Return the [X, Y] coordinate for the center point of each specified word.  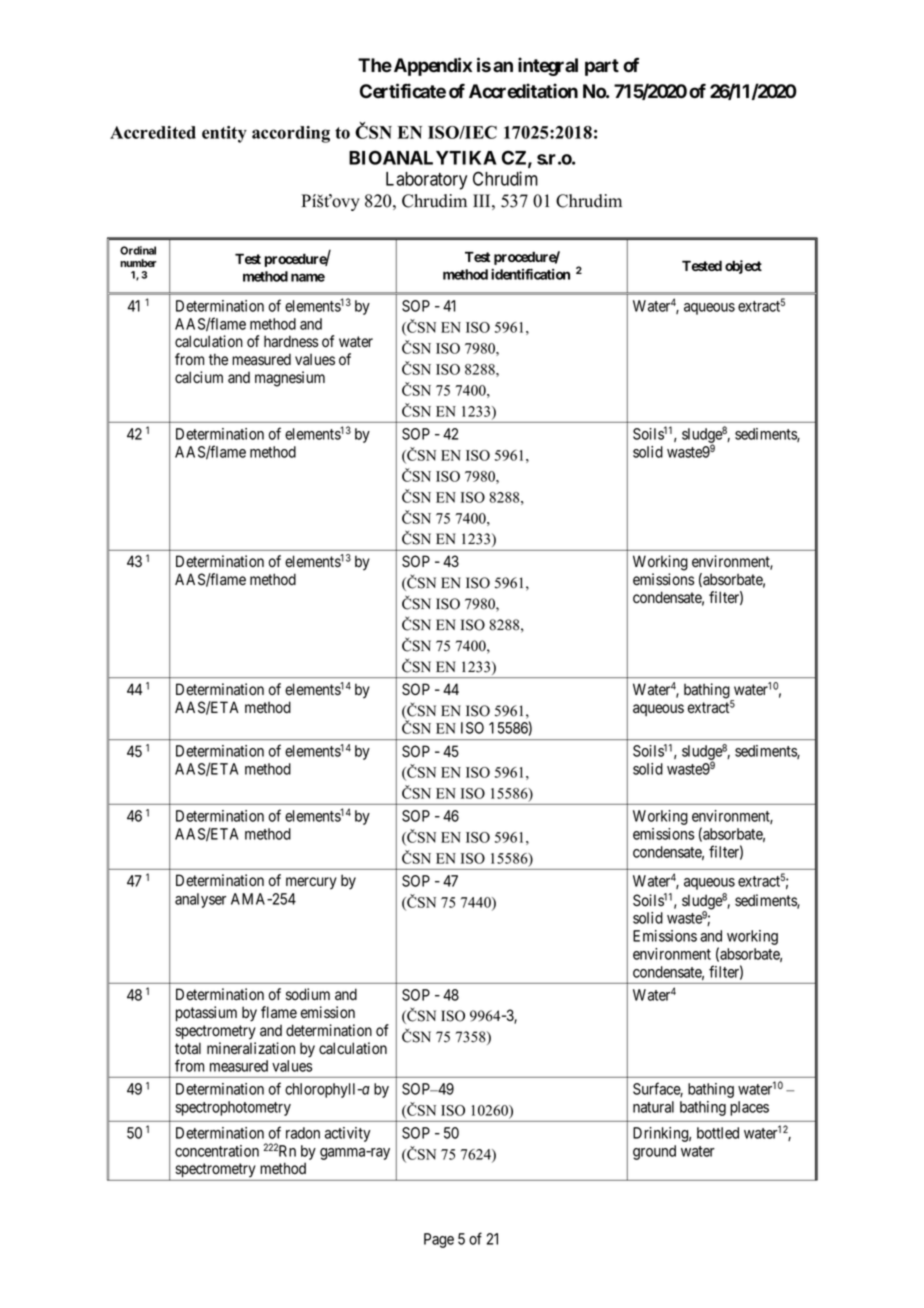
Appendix [433, 66]
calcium [199, 377]
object [743, 267]
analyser [200, 900]
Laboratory [426, 181]
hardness [291, 341]
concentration [217, 1151]
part [602, 67]
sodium [308, 994]
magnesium [290, 379]
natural [653, 1107]
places [749, 1108]
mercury [311, 883]
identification [530, 274]
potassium [206, 1013]
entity [224, 134]
